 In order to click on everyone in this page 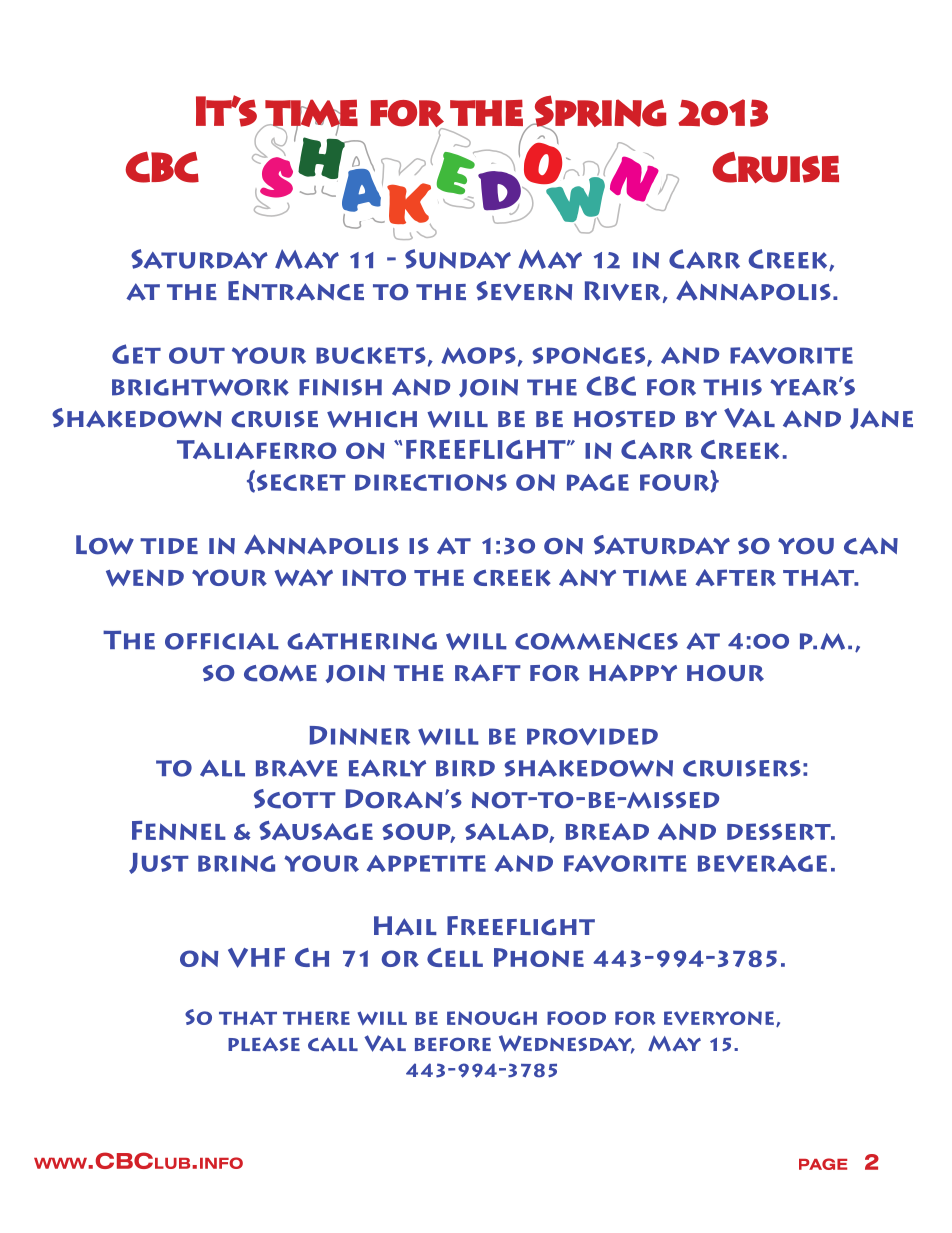, I will do `click(719, 1018)`.
